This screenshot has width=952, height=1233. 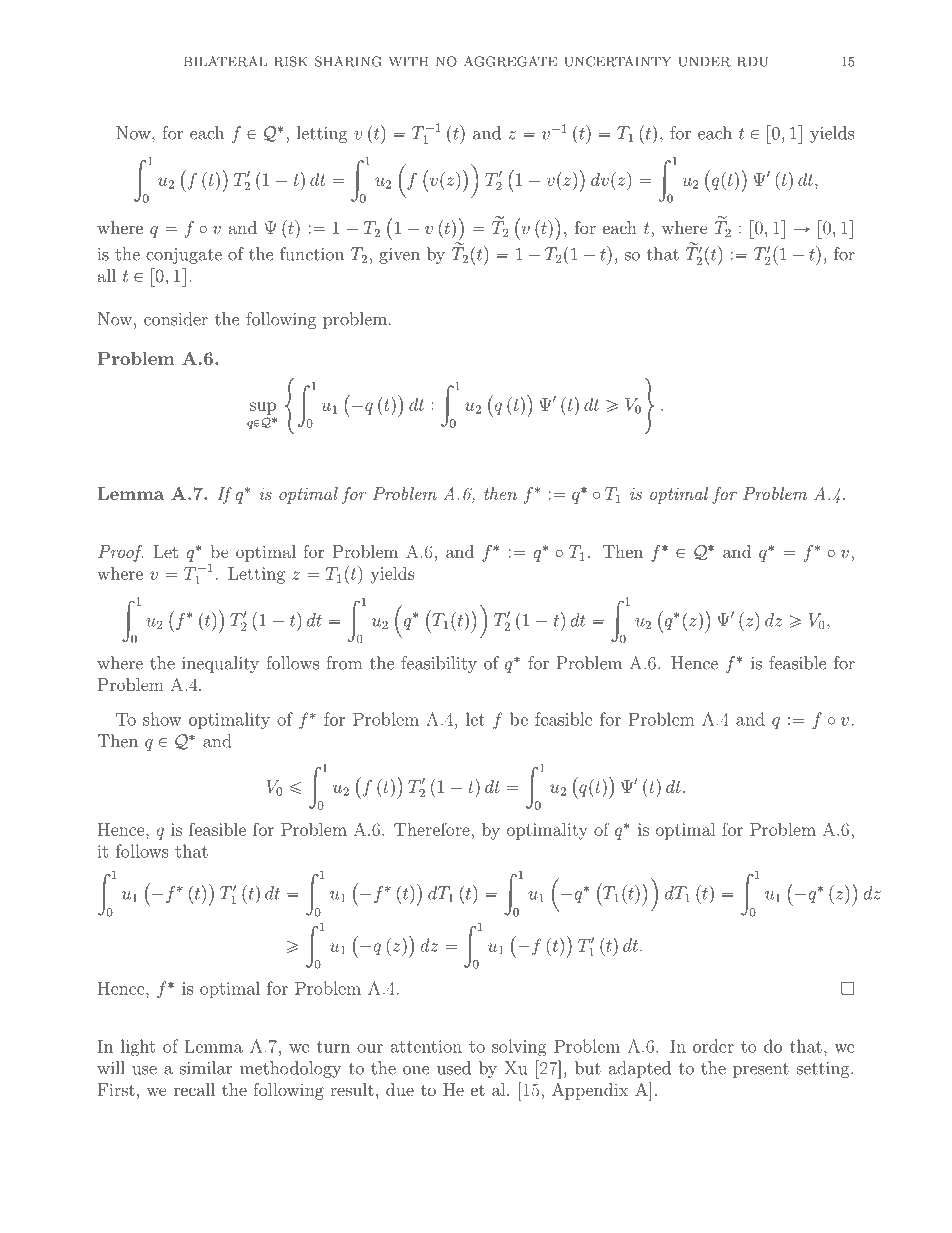 I want to click on BILATERAL, so click(x=225, y=61).
